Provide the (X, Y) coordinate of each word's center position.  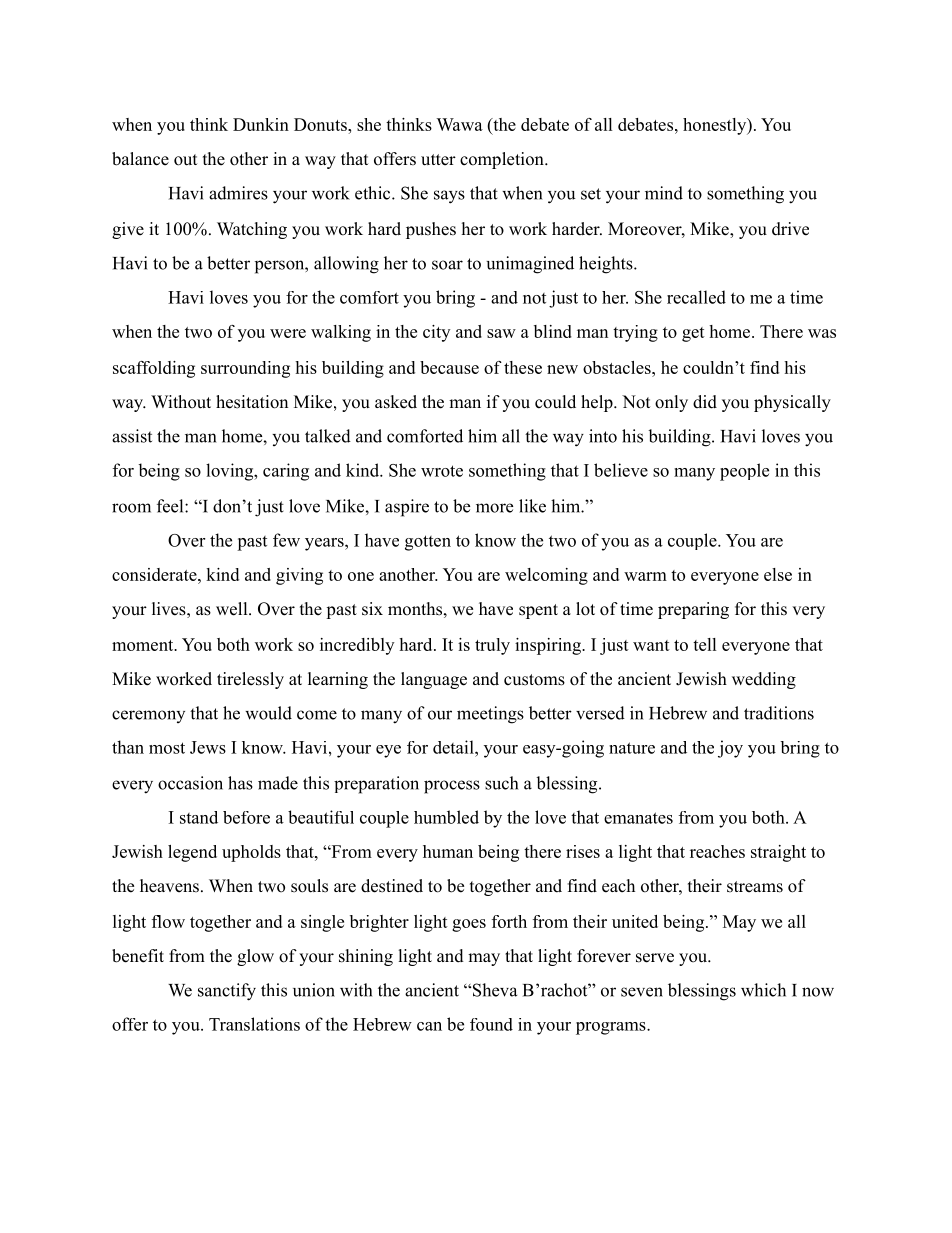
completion (503, 160)
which (763, 990)
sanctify (227, 992)
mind (664, 193)
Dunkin (261, 124)
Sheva (495, 990)
